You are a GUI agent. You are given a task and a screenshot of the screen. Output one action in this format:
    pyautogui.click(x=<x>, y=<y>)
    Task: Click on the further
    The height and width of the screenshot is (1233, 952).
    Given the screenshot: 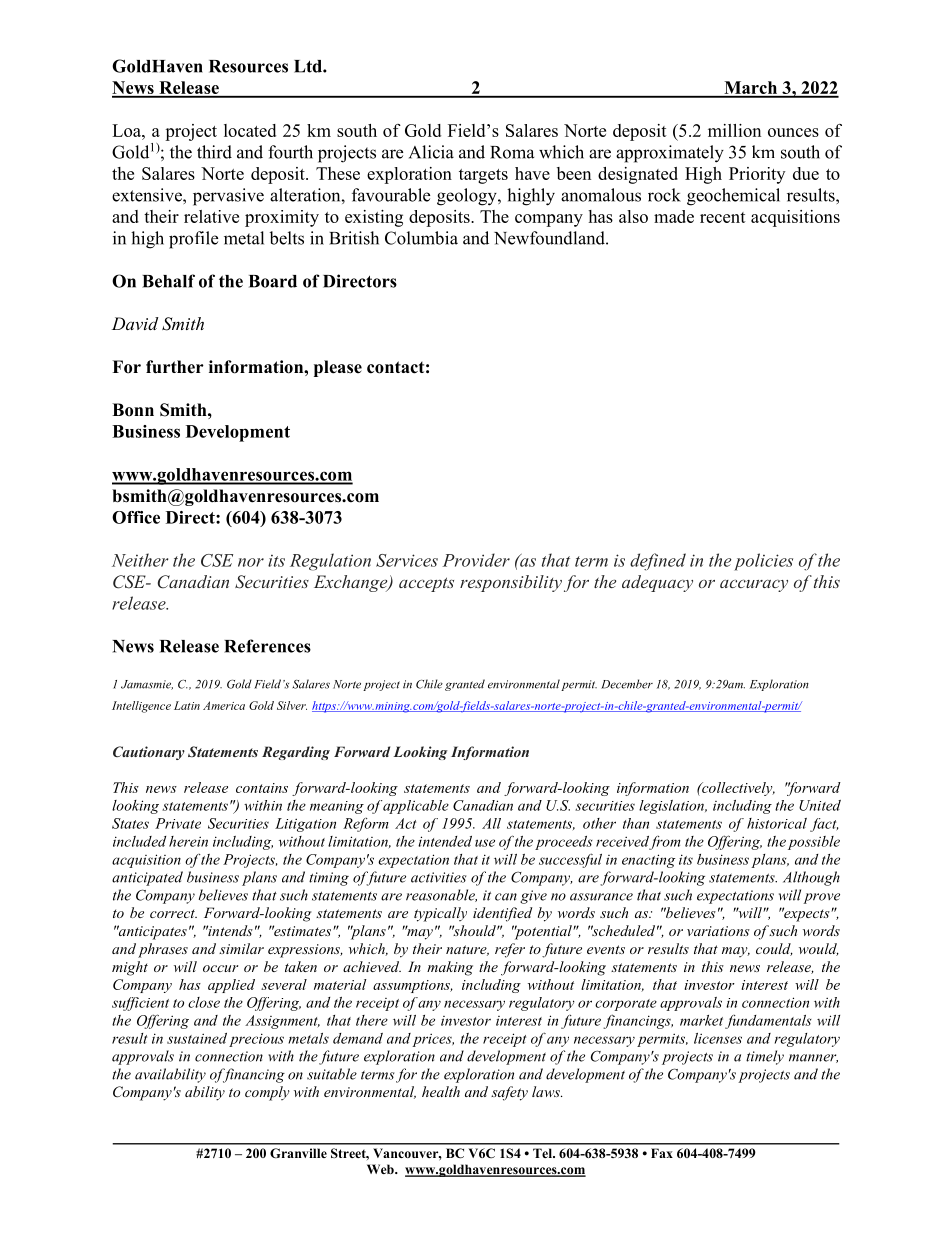 What is the action you would take?
    pyautogui.click(x=175, y=367)
